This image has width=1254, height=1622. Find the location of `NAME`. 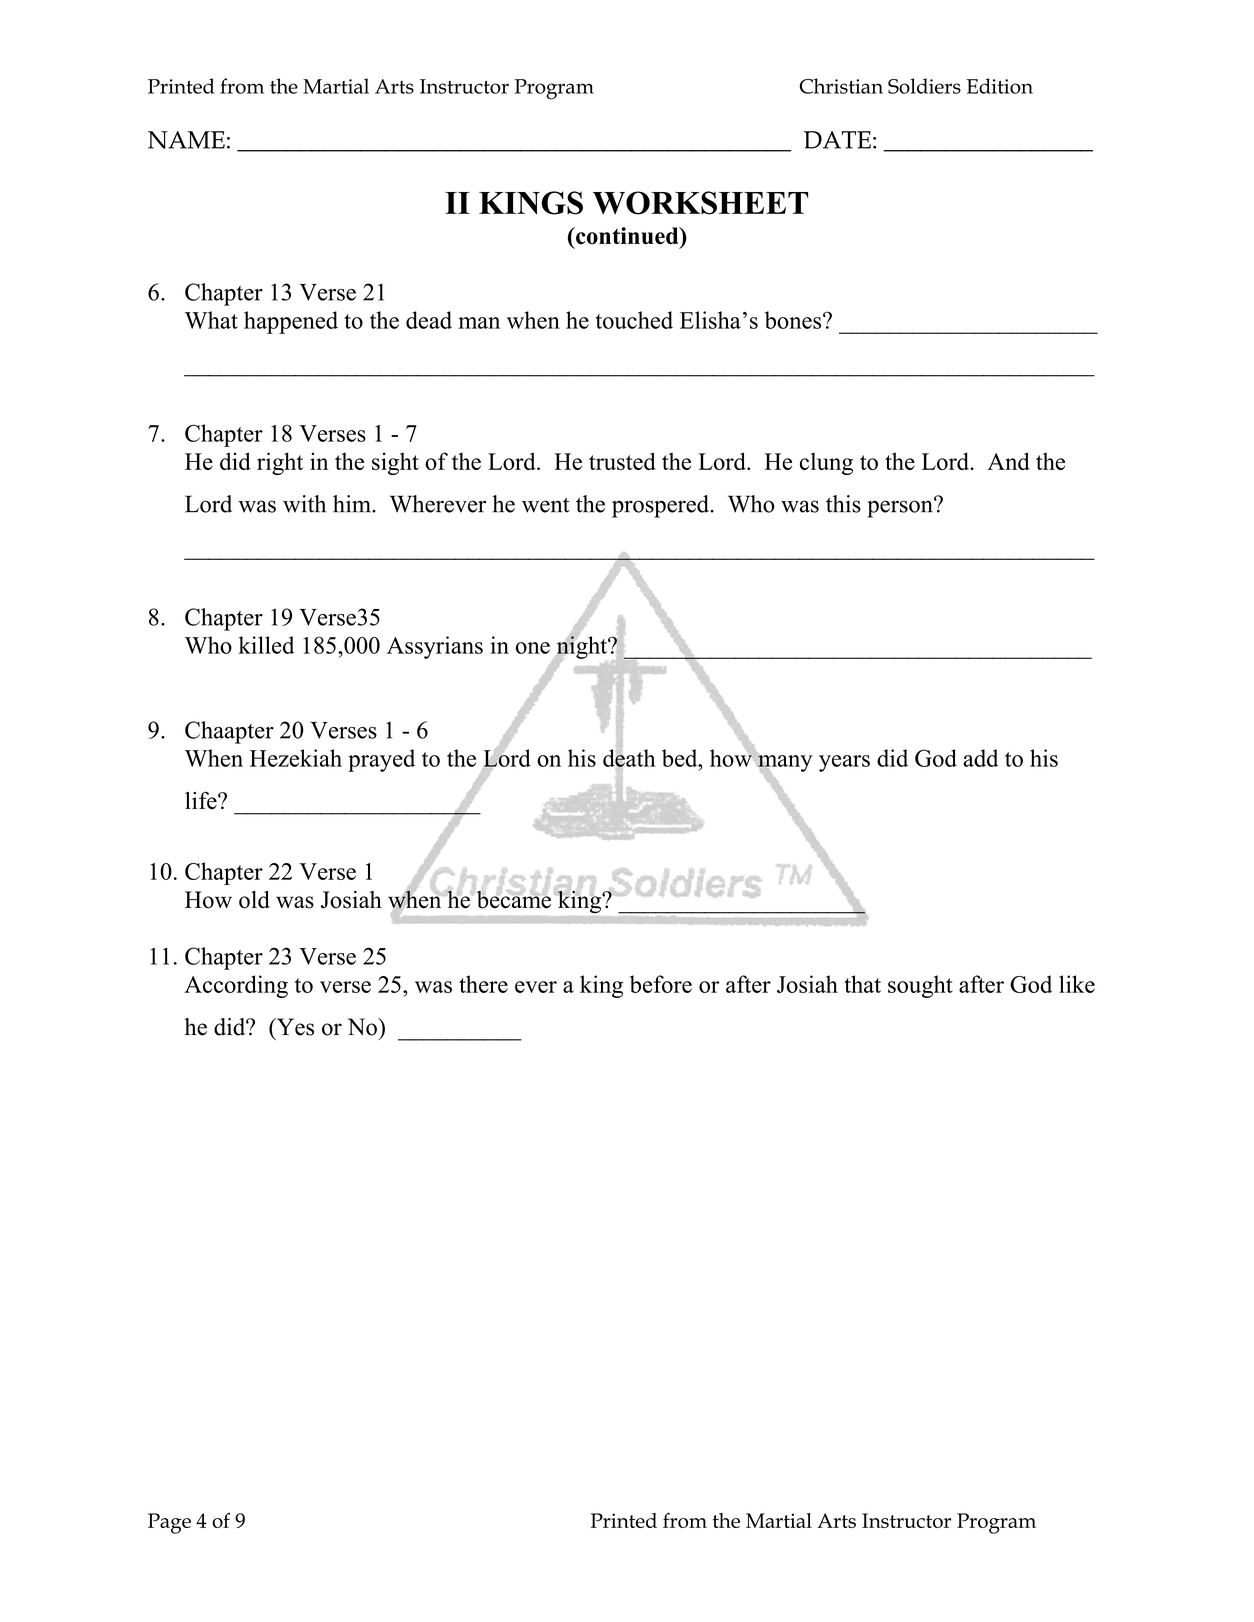

NAME is located at coordinates (186, 140).
